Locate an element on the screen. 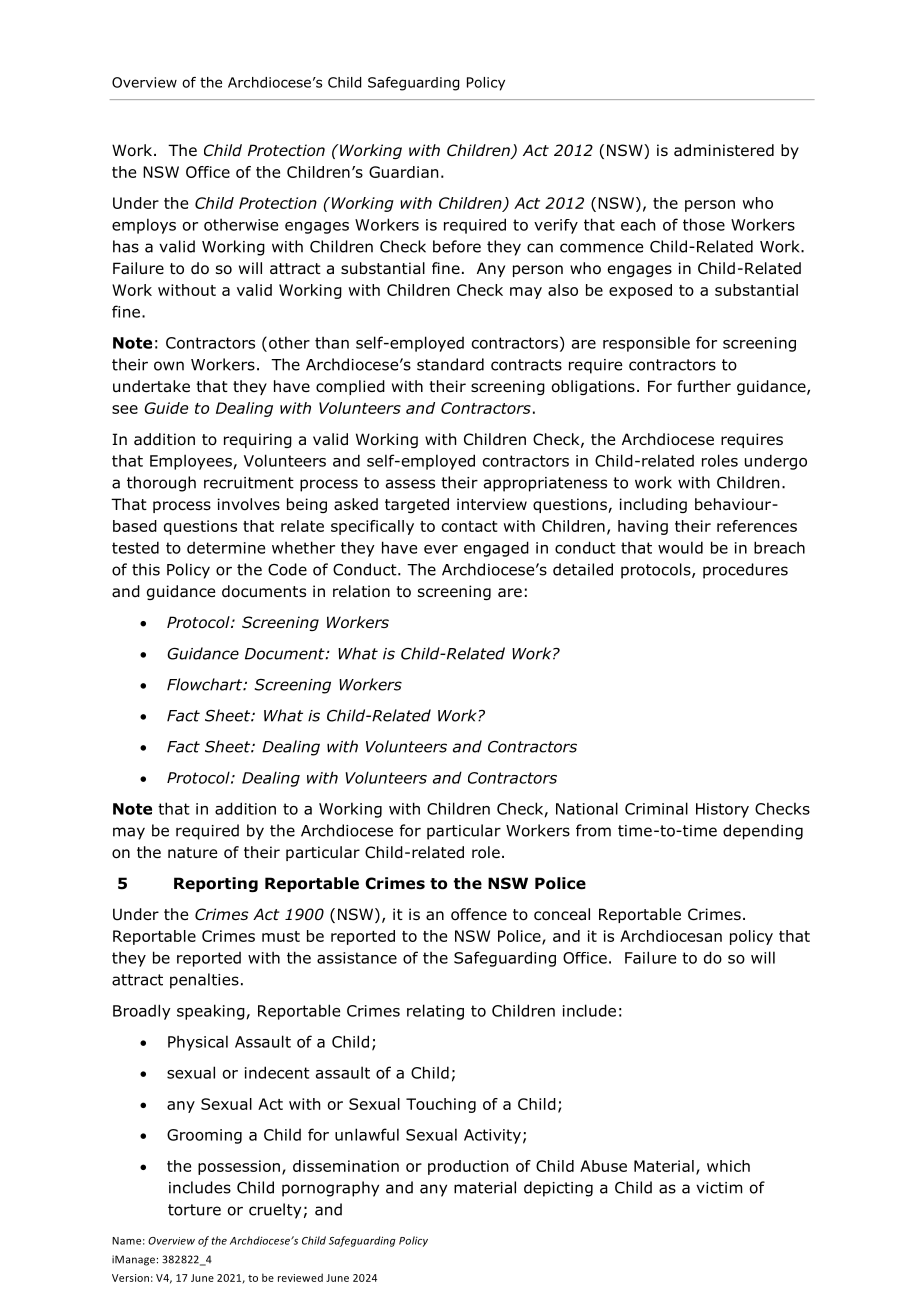 The width and height of the screenshot is (924, 1307). employs is located at coordinates (144, 226).
